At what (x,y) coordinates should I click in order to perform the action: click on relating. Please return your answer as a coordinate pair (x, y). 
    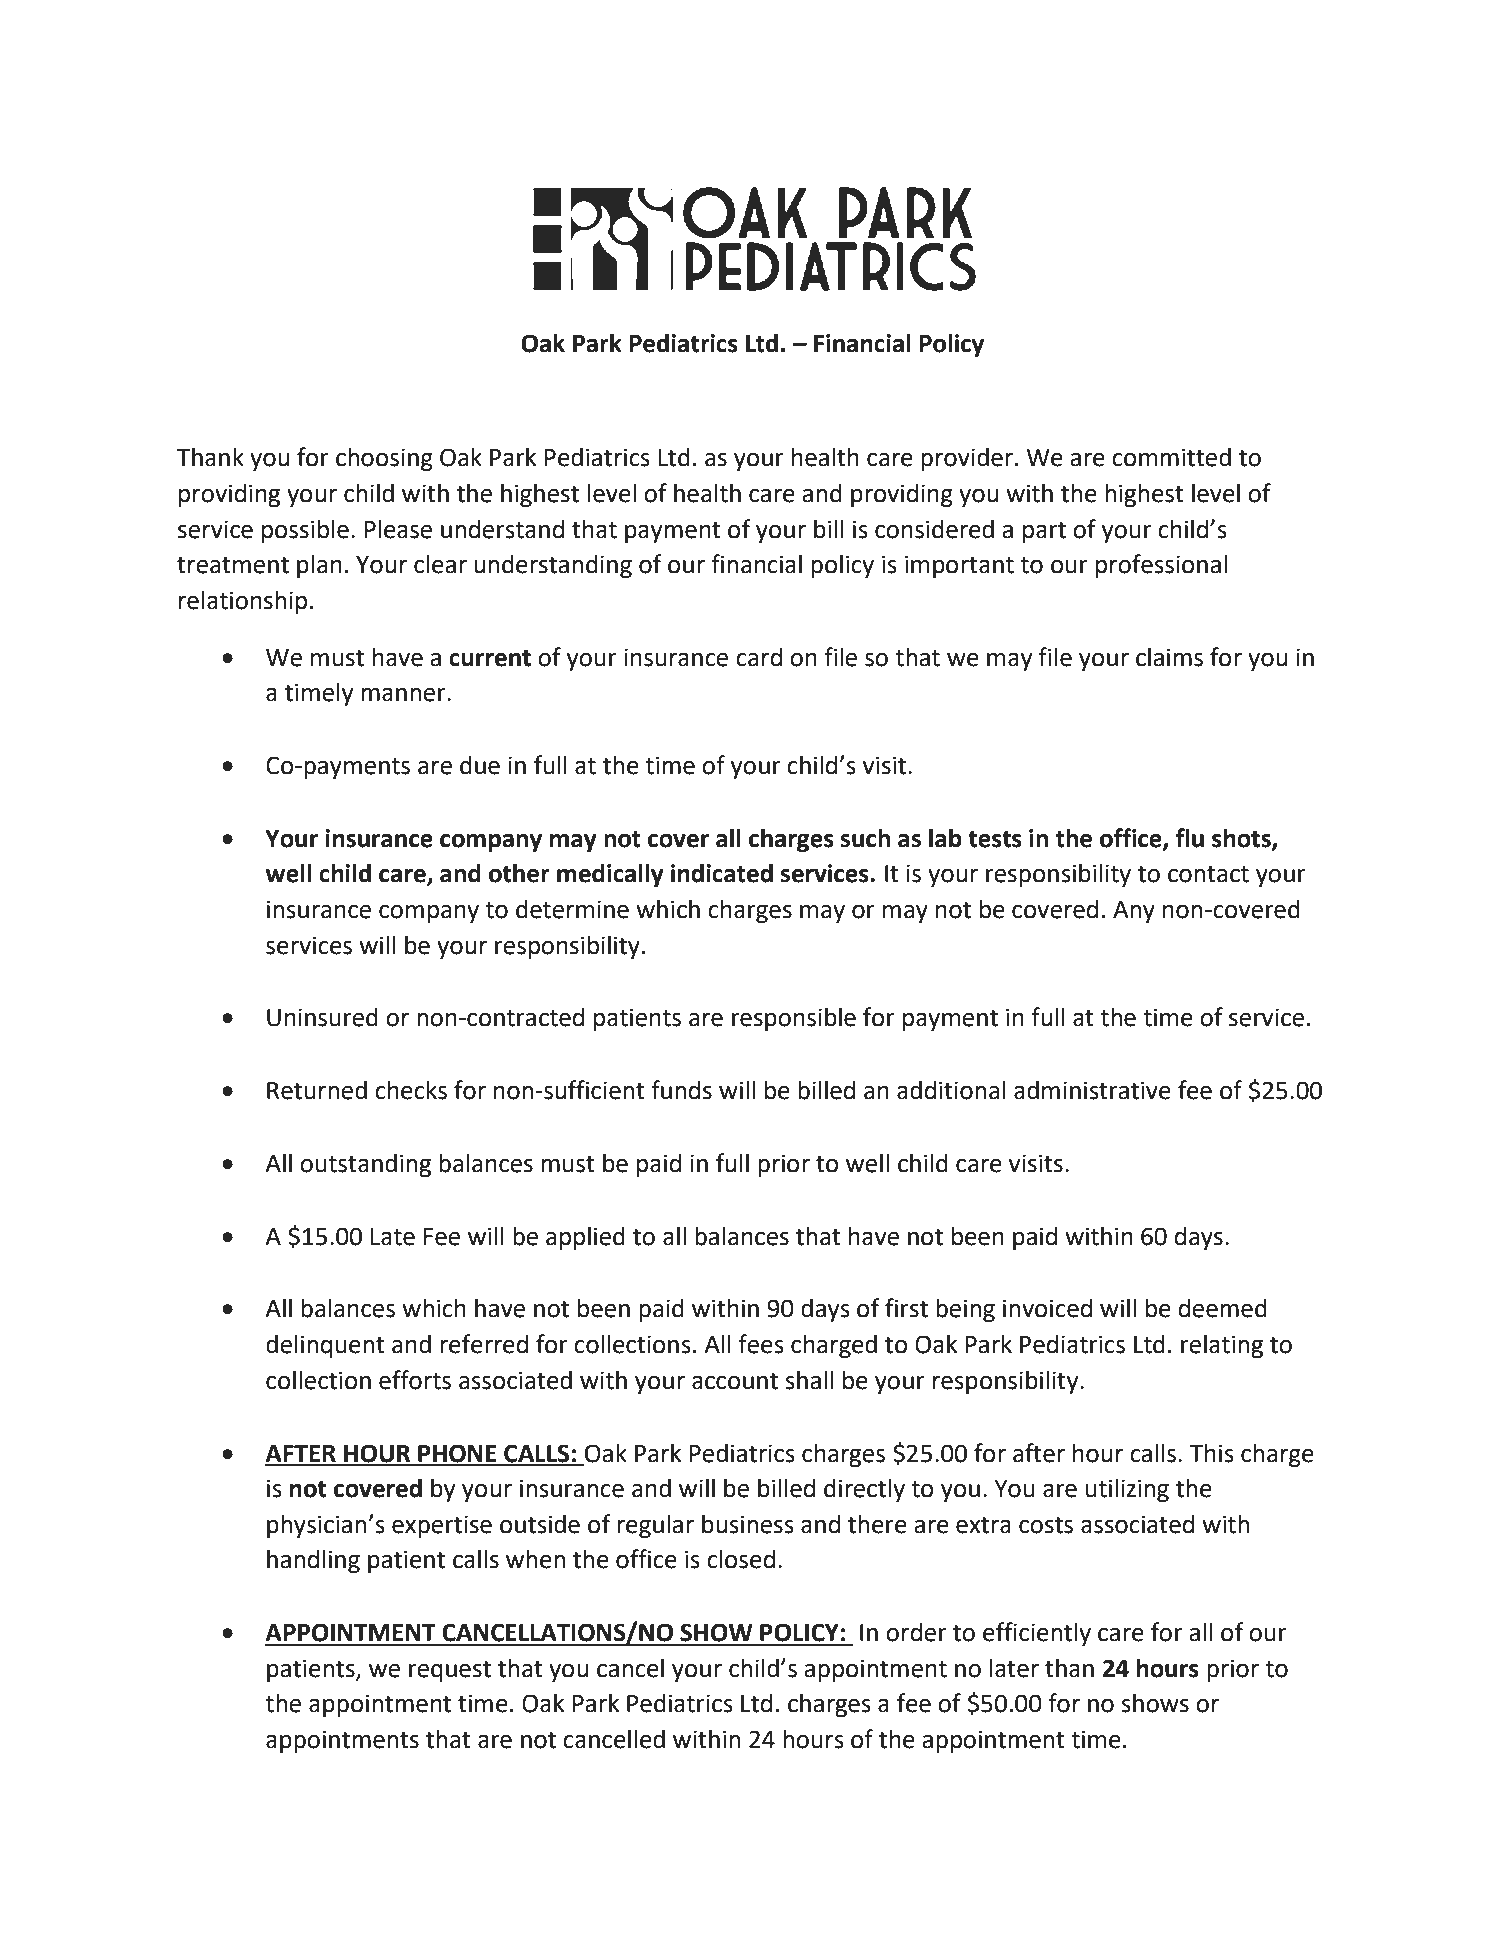
    Looking at the image, I should click on (1222, 1346).
